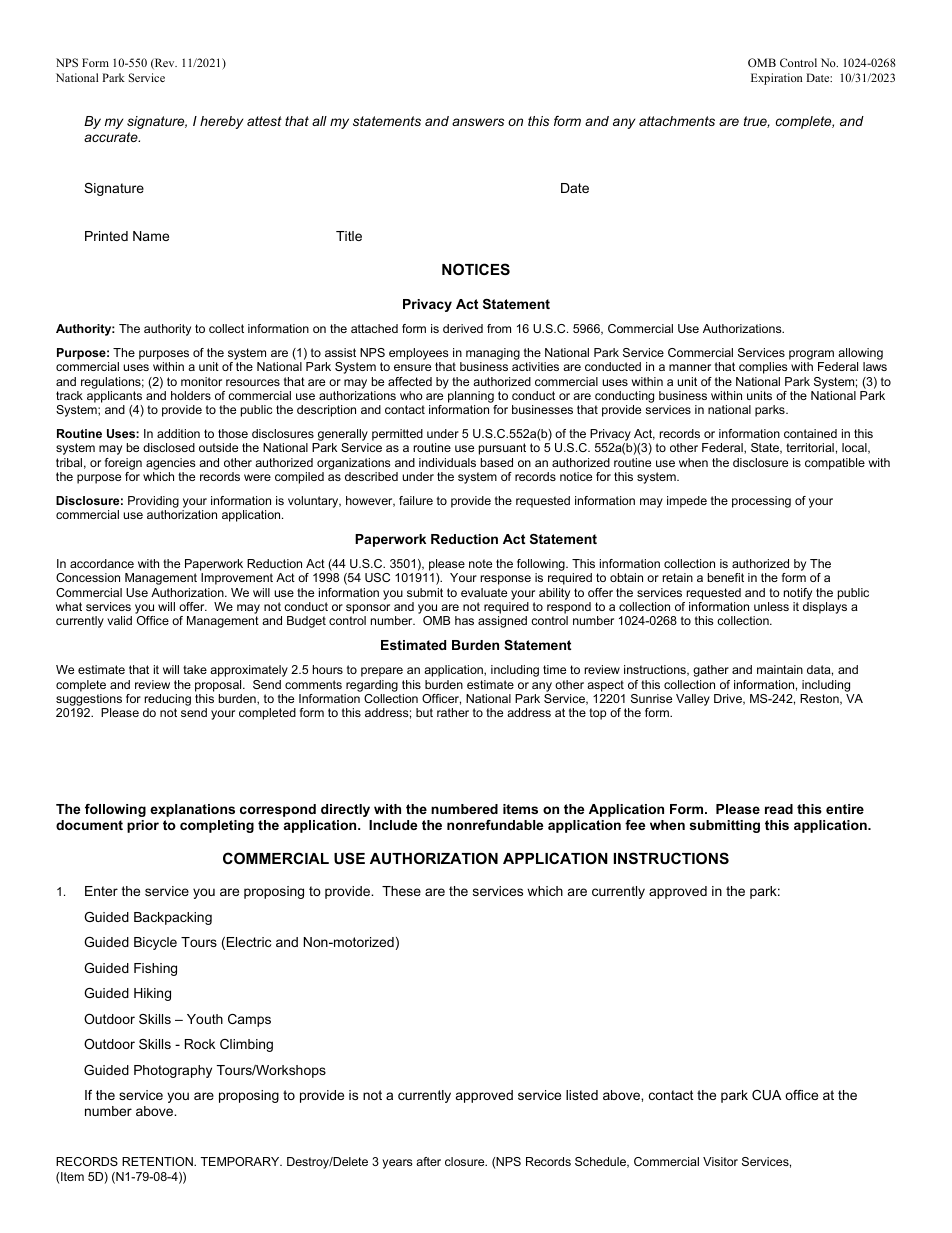 Image resolution: width=952 pixels, height=1233 pixels. I want to click on answers, so click(478, 122).
